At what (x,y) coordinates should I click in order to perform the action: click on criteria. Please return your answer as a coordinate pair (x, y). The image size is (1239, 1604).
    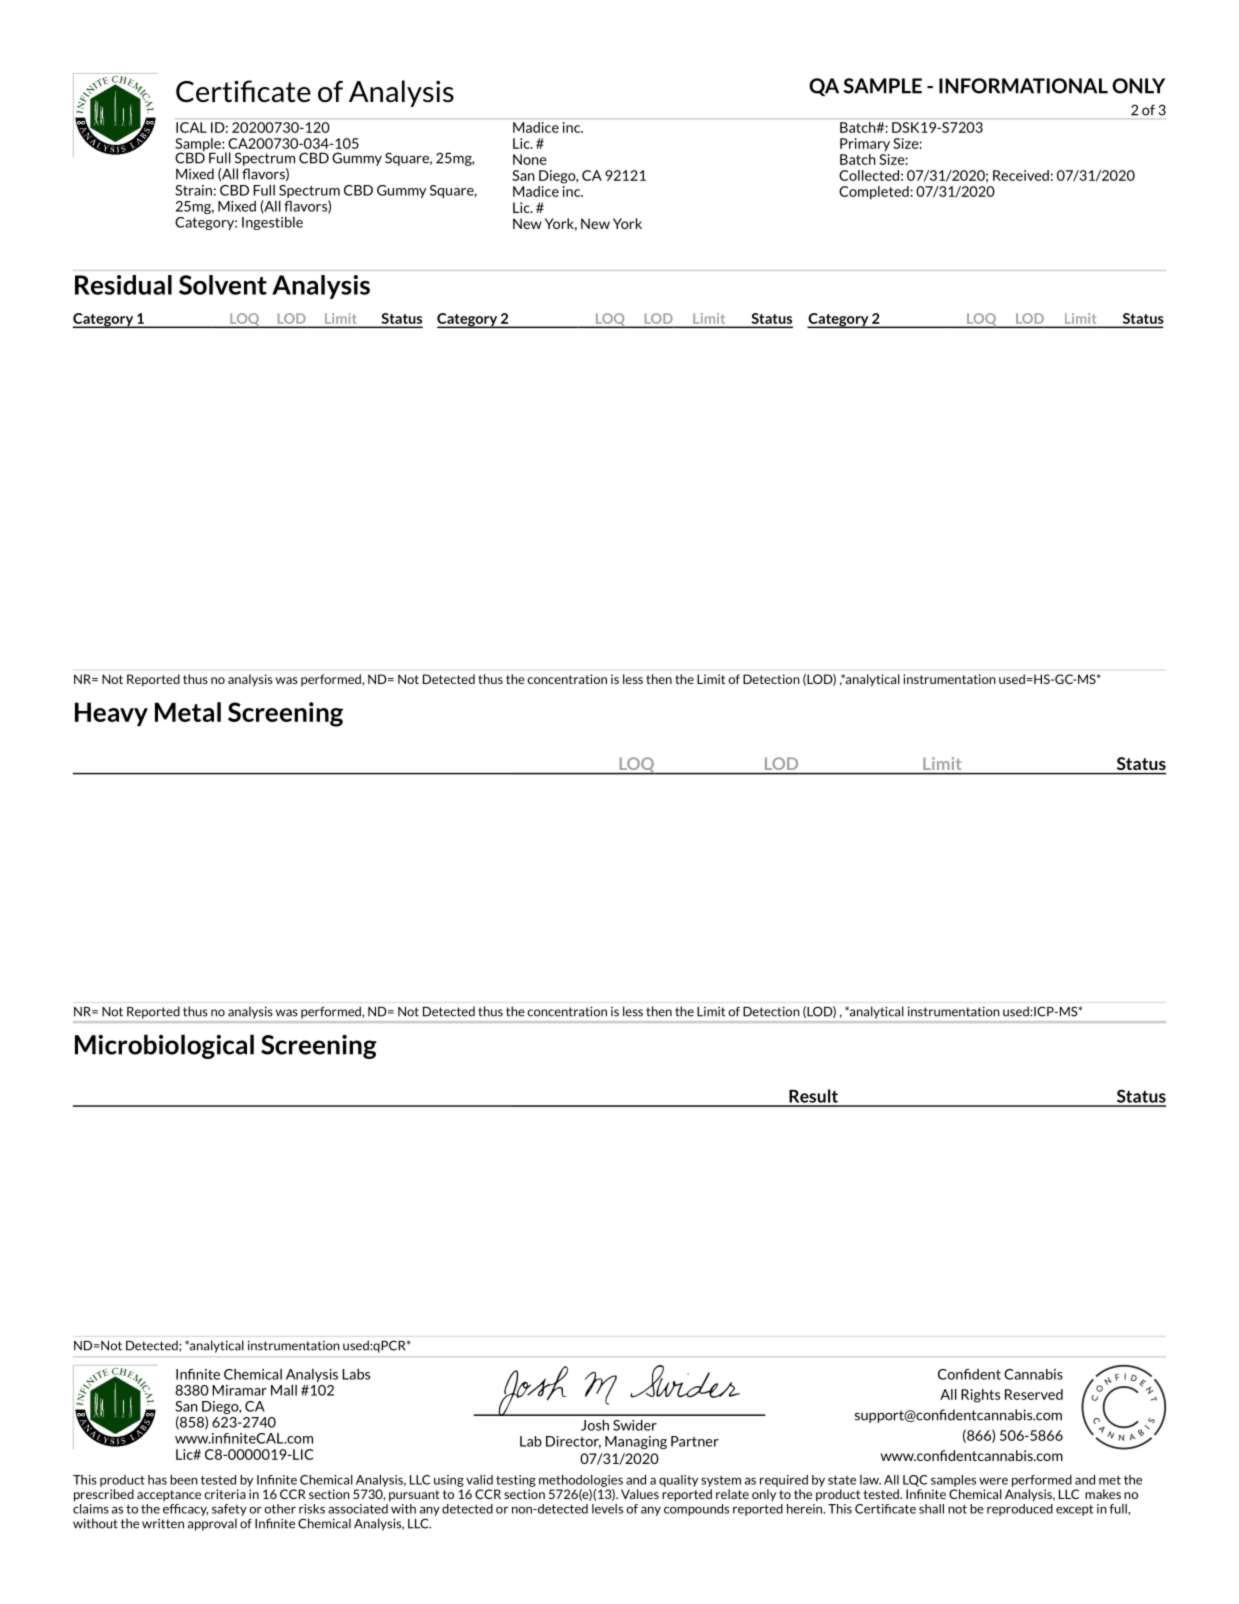
    Looking at the image, I should click on (225, 1494).
